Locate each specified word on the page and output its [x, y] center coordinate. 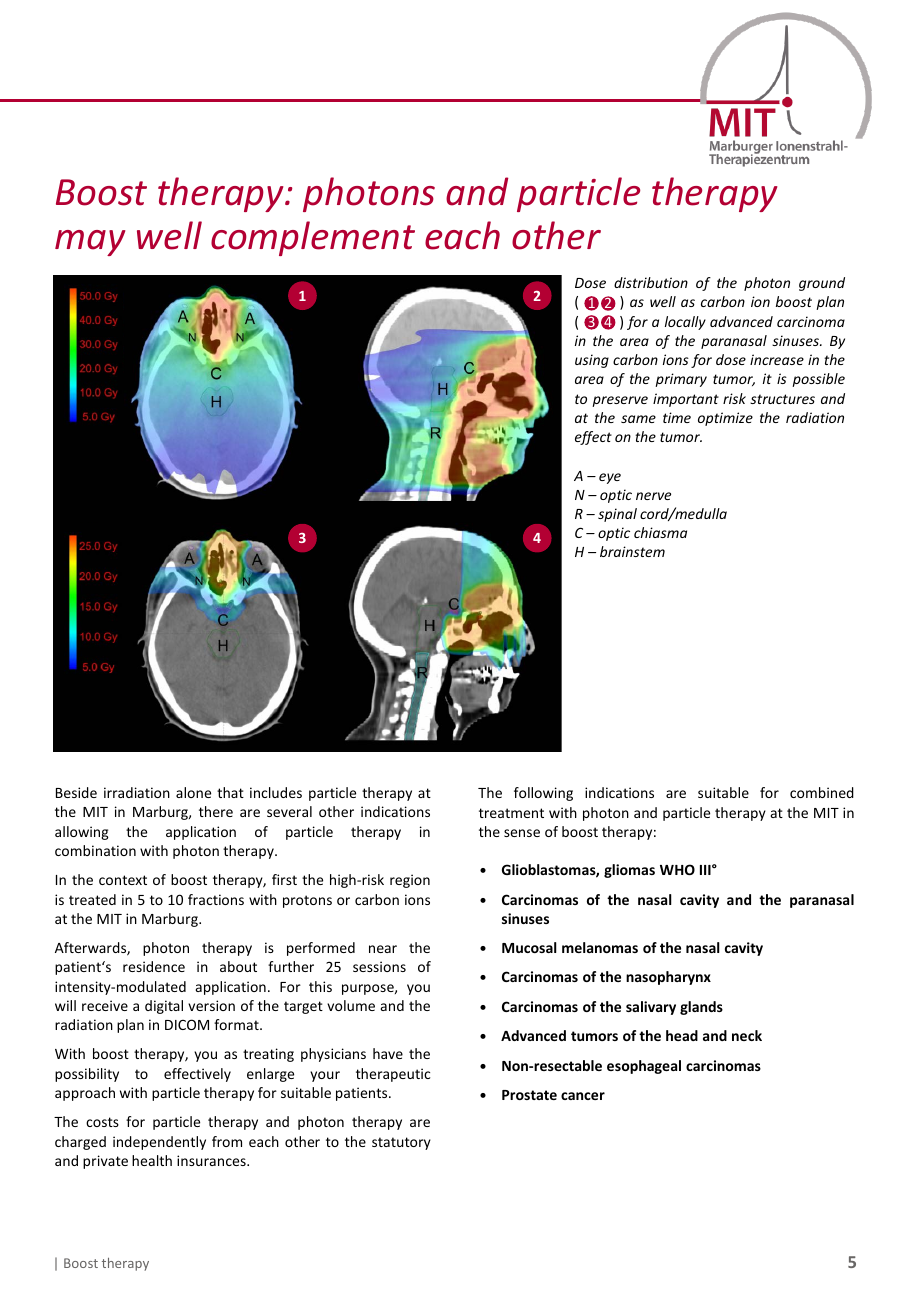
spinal [617, 515]
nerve [653, 496]
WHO [677, 869]
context [123, 880]
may [90, 243]
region [410, 881]
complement [313, 238]
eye [610, 478]
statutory [401, 1143]
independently [159, 1143]
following [543, 794]
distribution [651, 282]
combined [822, 792]
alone [193, 792]
